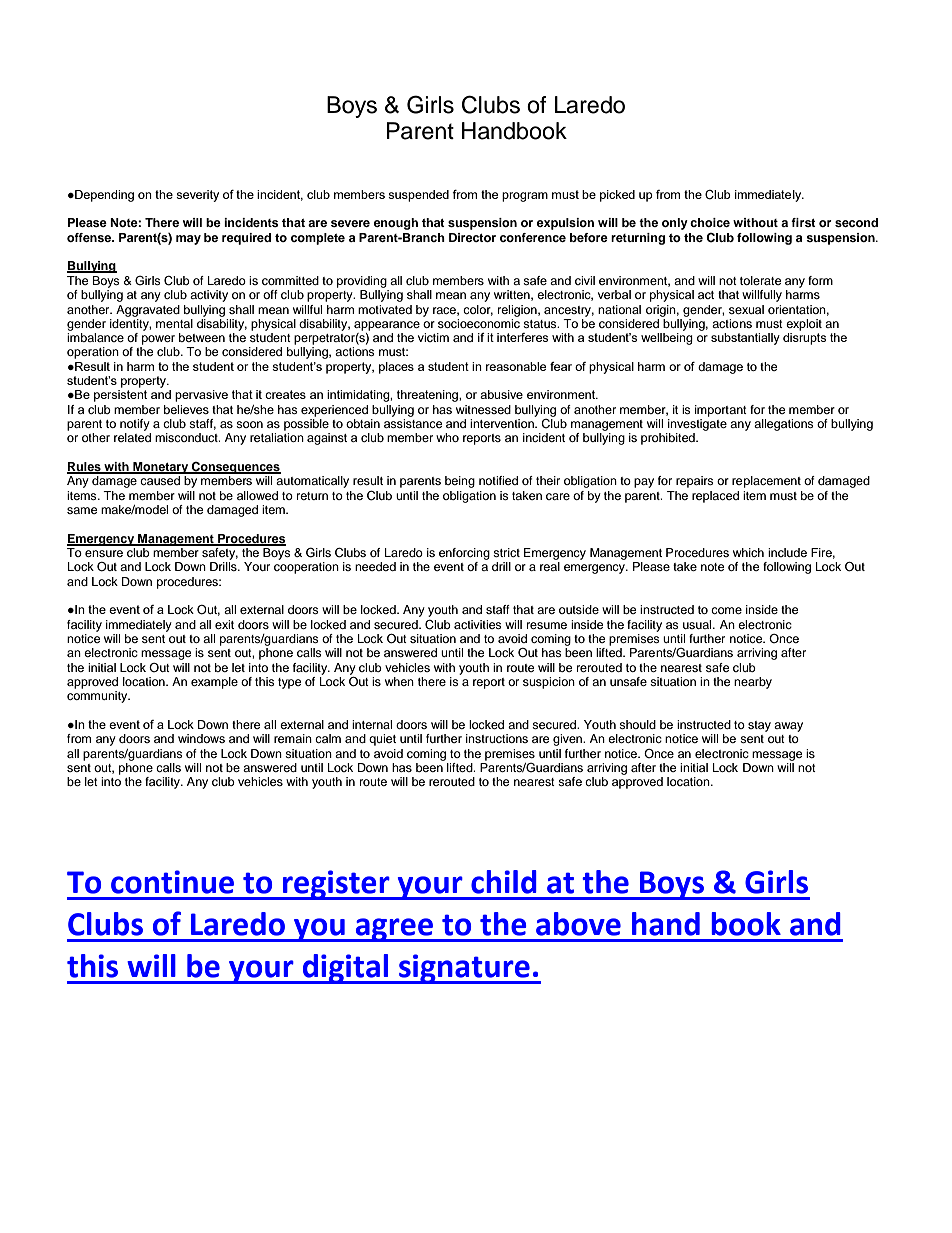  What do you see at coordinates (497, 738) in the document?
I see `instructions` at bounding box center [497, 738].
